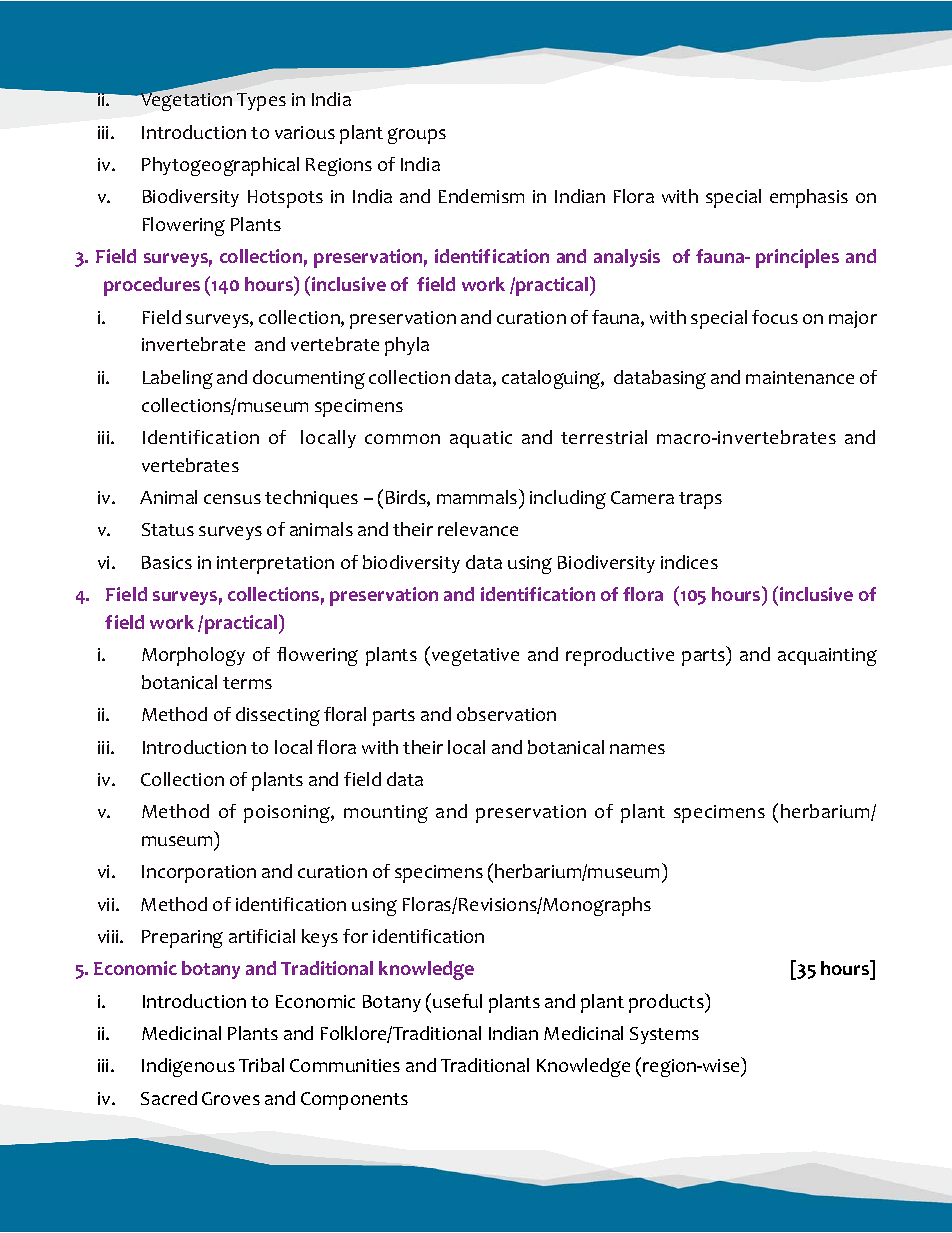  What do you see at coordinates (800, 377) in the screenshot?
I see `maintenance` at bounding box center [800, 377].
